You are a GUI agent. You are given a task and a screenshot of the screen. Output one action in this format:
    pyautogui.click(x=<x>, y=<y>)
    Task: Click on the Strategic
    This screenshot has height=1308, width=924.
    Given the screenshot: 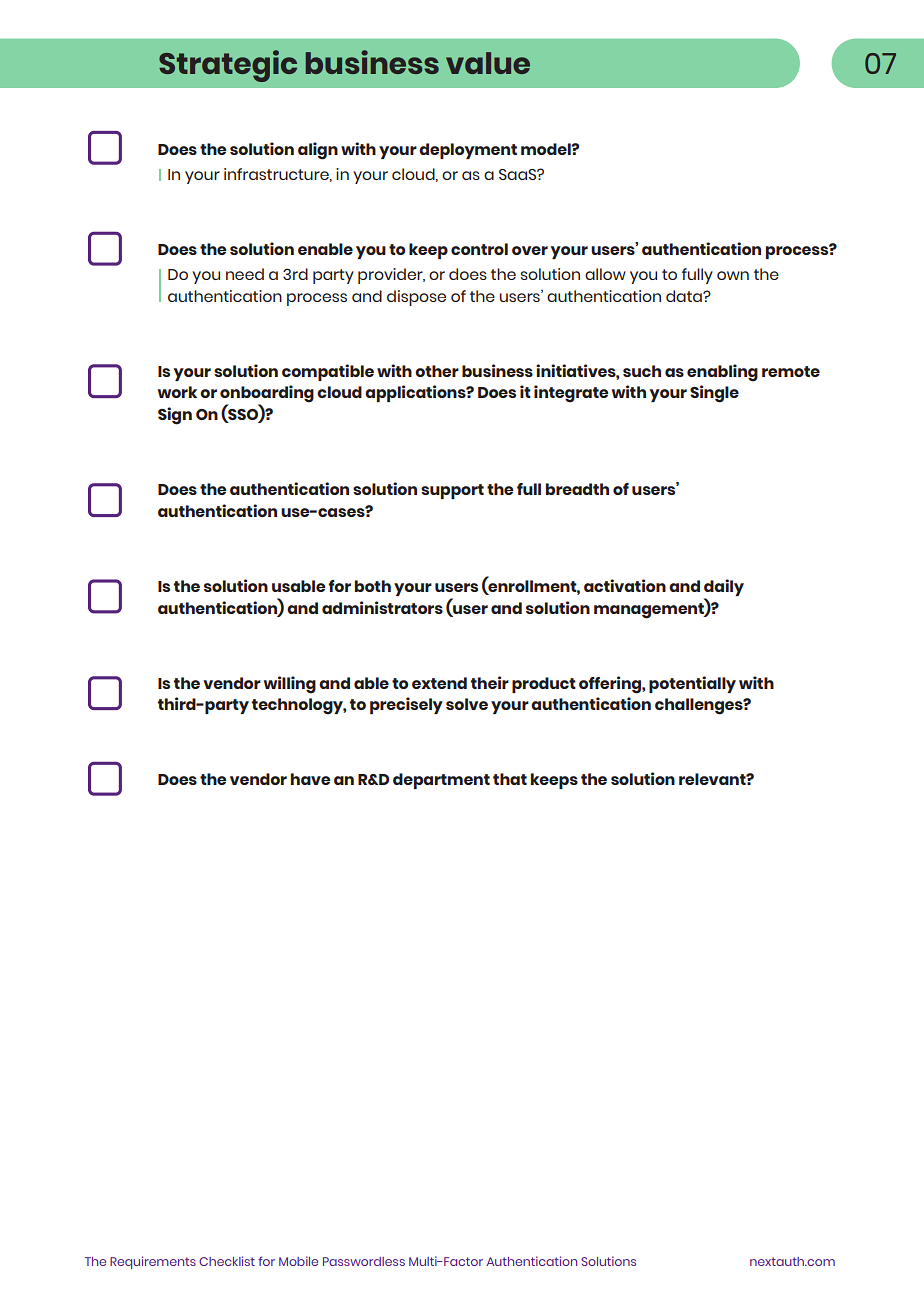 What is the action you would take?
    pyautogui.click(x=228, y=66)
